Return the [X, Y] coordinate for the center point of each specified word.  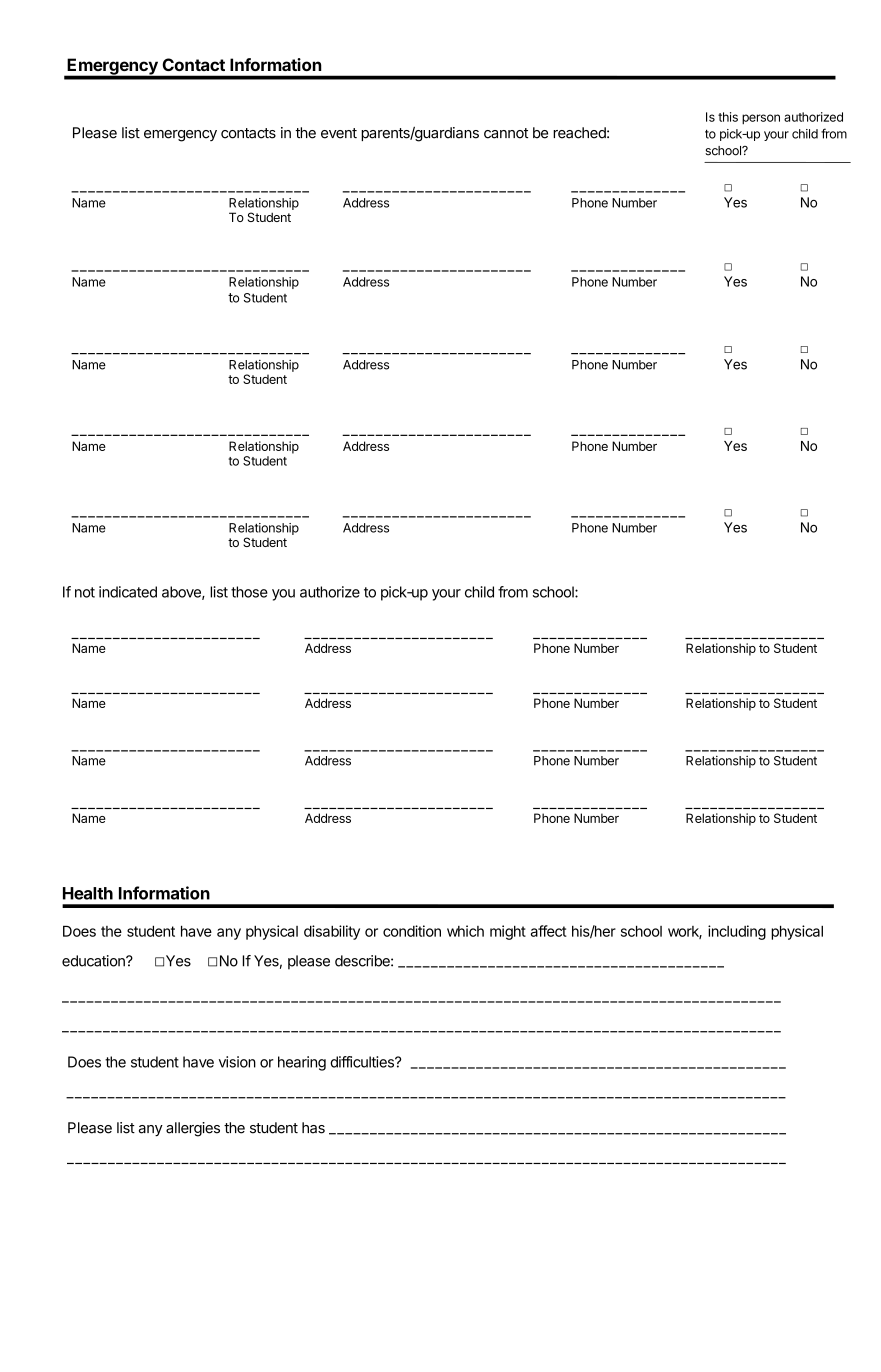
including [737, 932]
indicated [128, 592]
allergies [193, 1129]
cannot [506, 133]
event [339, 133]
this [728, 117]
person [761, 119]
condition [412, 931]
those [249, 592]
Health [88, 893]
